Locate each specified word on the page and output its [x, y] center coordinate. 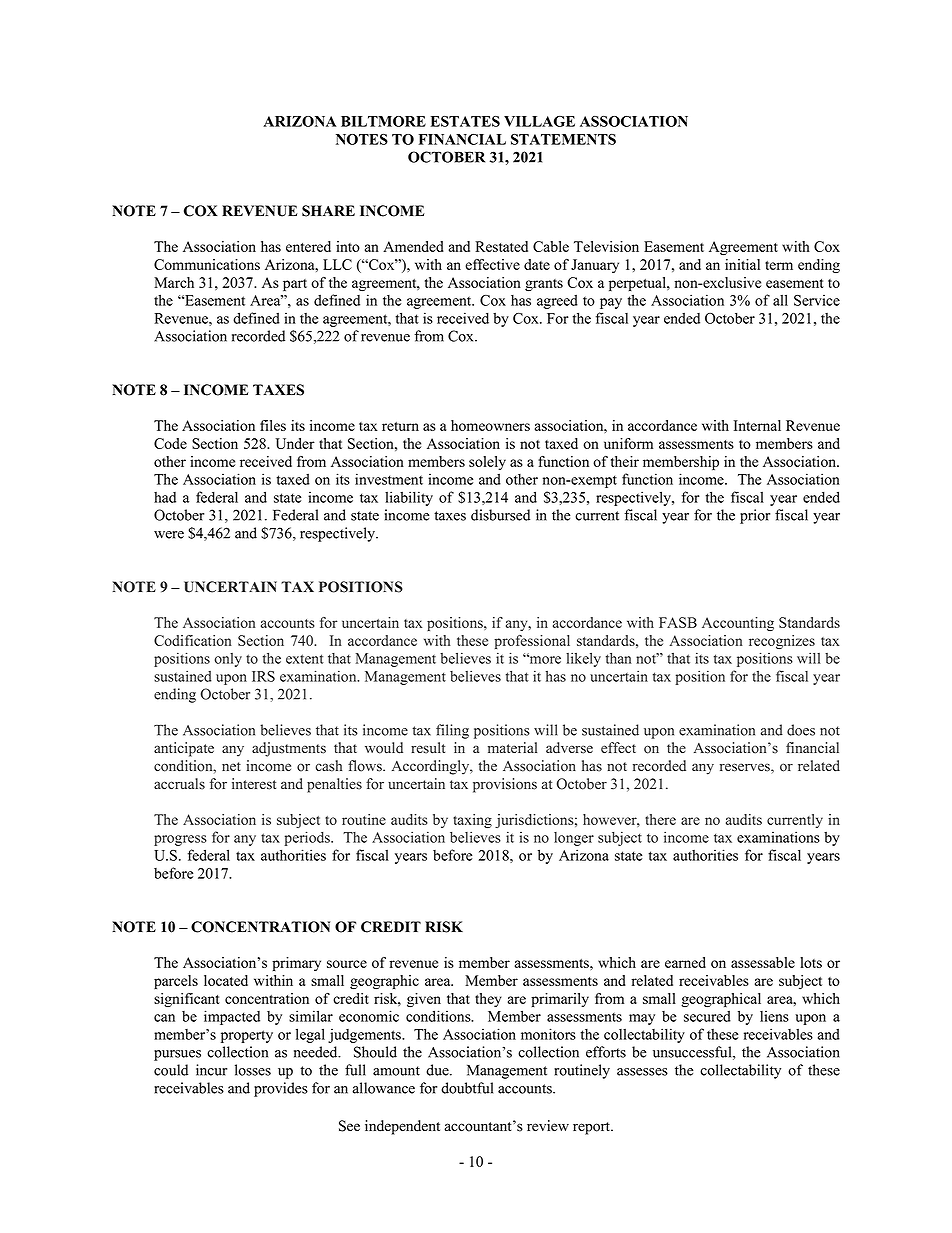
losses [253, 1070]
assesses [642, 1072]
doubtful [467, 1088]
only [228, 660]
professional [532, 642]
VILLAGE [539, 121]
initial [742, 264]
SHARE [328, 211]
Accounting [738, 624]
